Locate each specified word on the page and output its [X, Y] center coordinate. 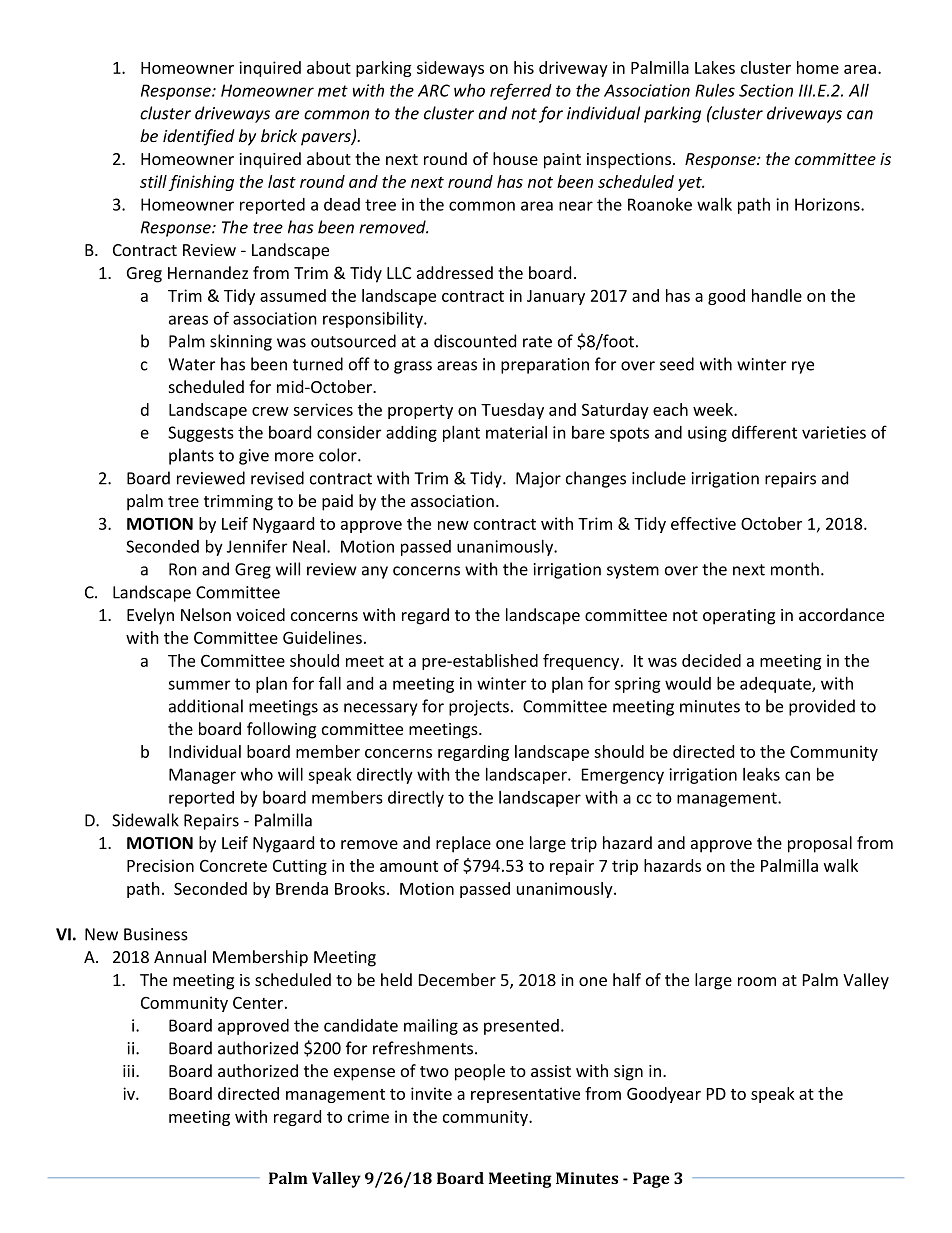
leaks [761, 774]
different [764, 432]
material [516, 432]
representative [525, 1095]
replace [463, 844]
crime [368, 1116]
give [254, 457]
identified [198, 137]
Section [766, 90]
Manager [202, 776]
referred [521, 91]
